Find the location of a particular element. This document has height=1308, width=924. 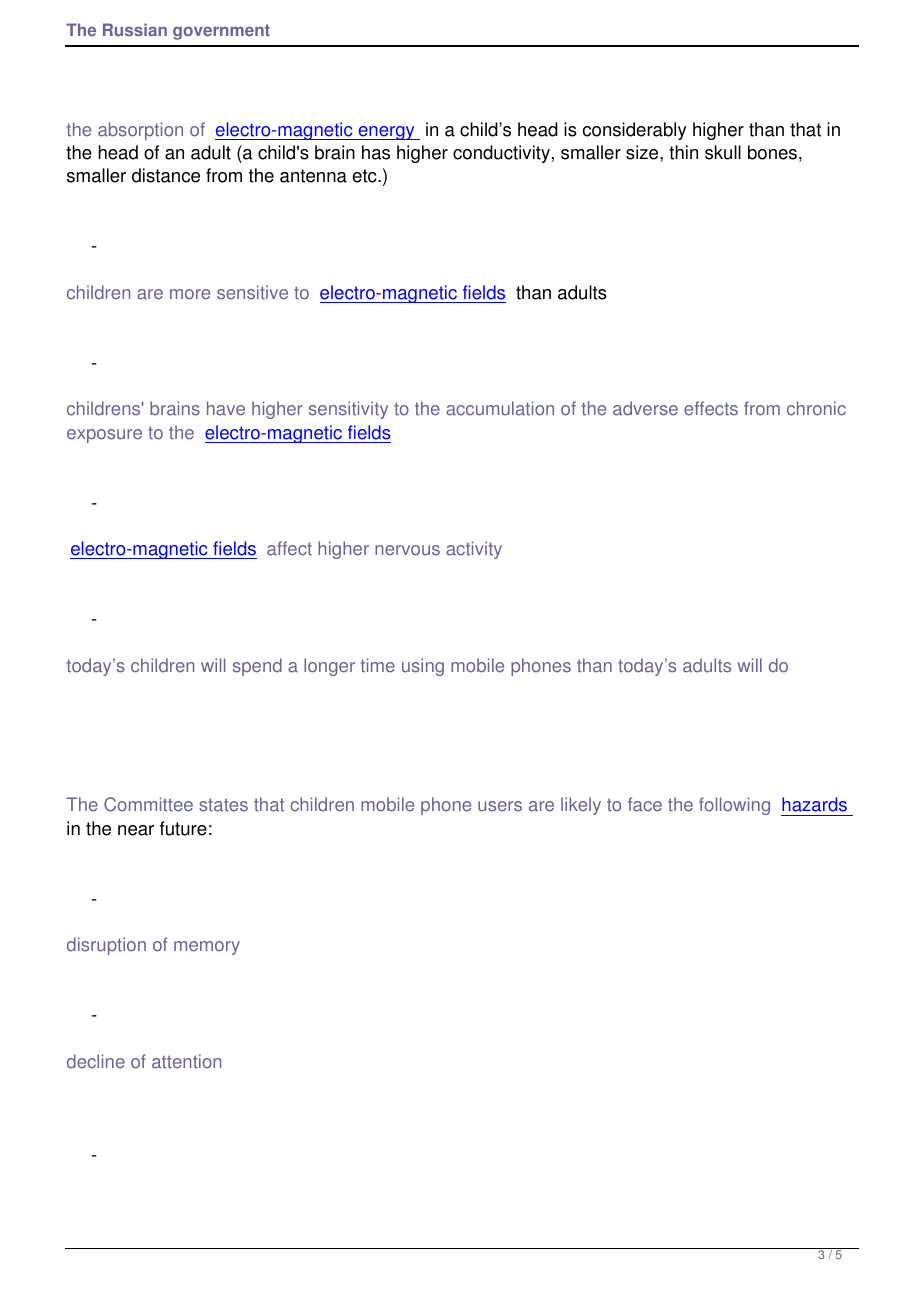

effects is located at coordinates (711, 408).
